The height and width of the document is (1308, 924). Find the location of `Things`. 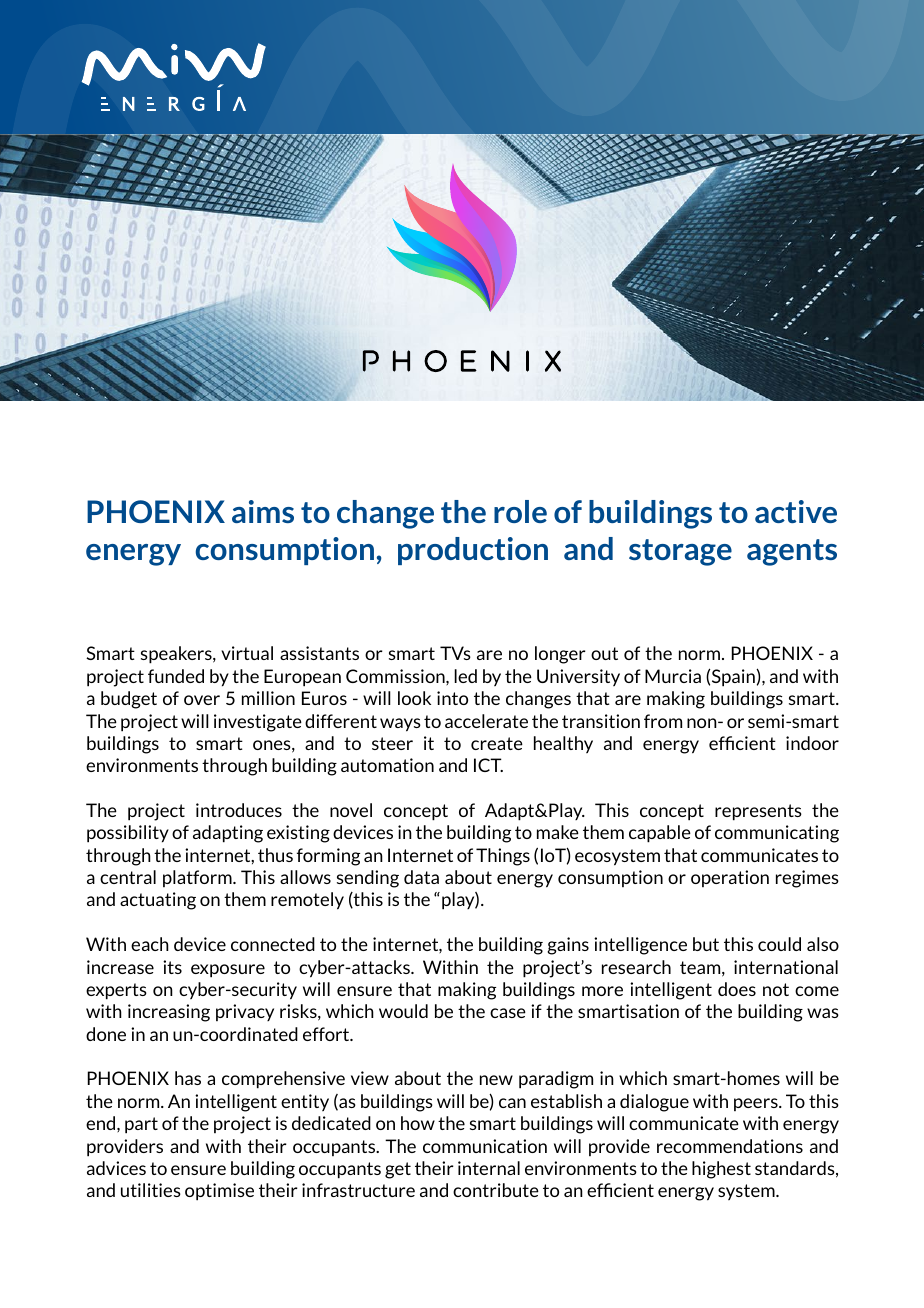

Things is located at coordinates (503, 857).
